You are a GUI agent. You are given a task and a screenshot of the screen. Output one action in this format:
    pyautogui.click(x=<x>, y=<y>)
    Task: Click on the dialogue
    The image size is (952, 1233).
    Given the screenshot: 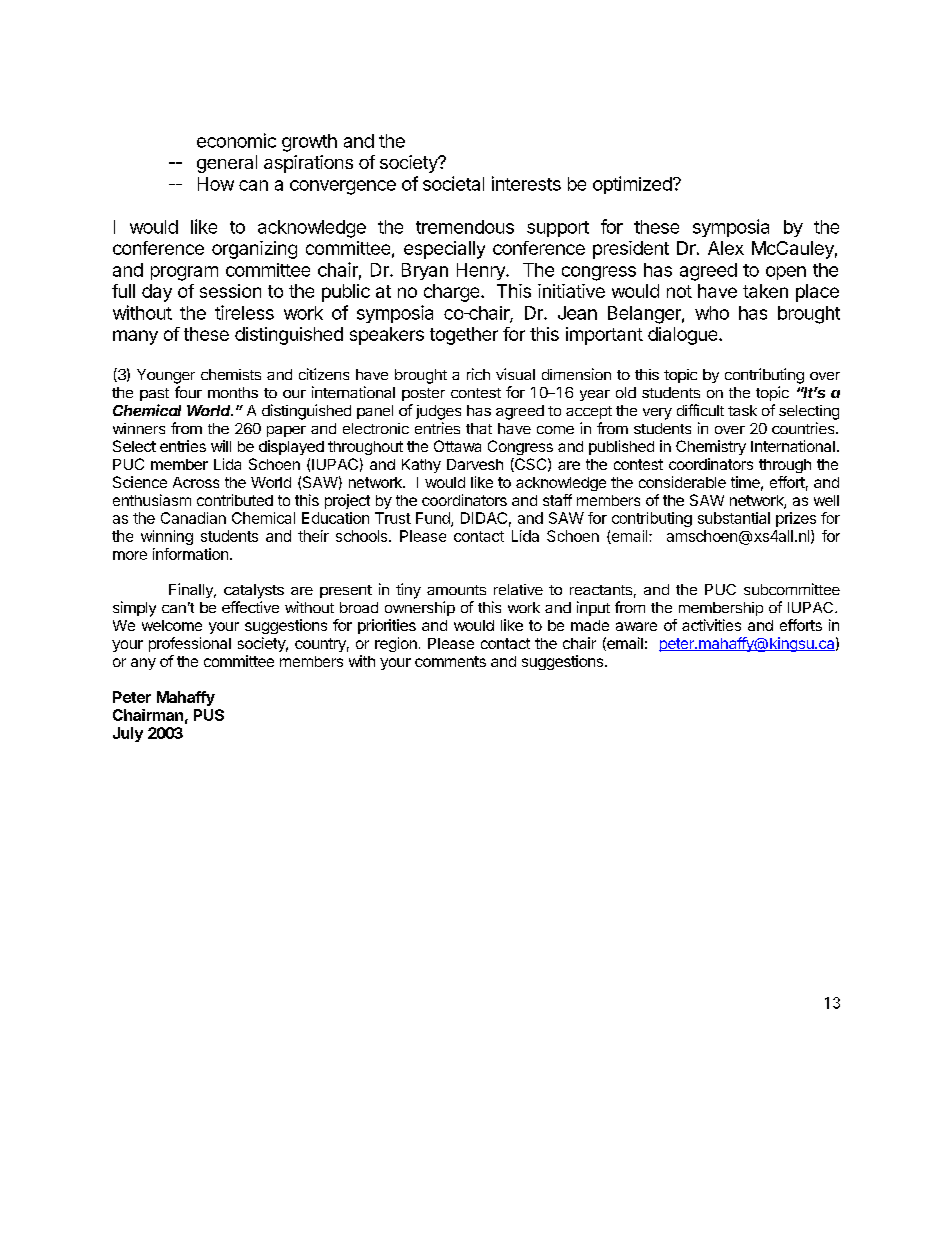 What is the action you would take?
    pyautogui.click(x=684, y=336)
